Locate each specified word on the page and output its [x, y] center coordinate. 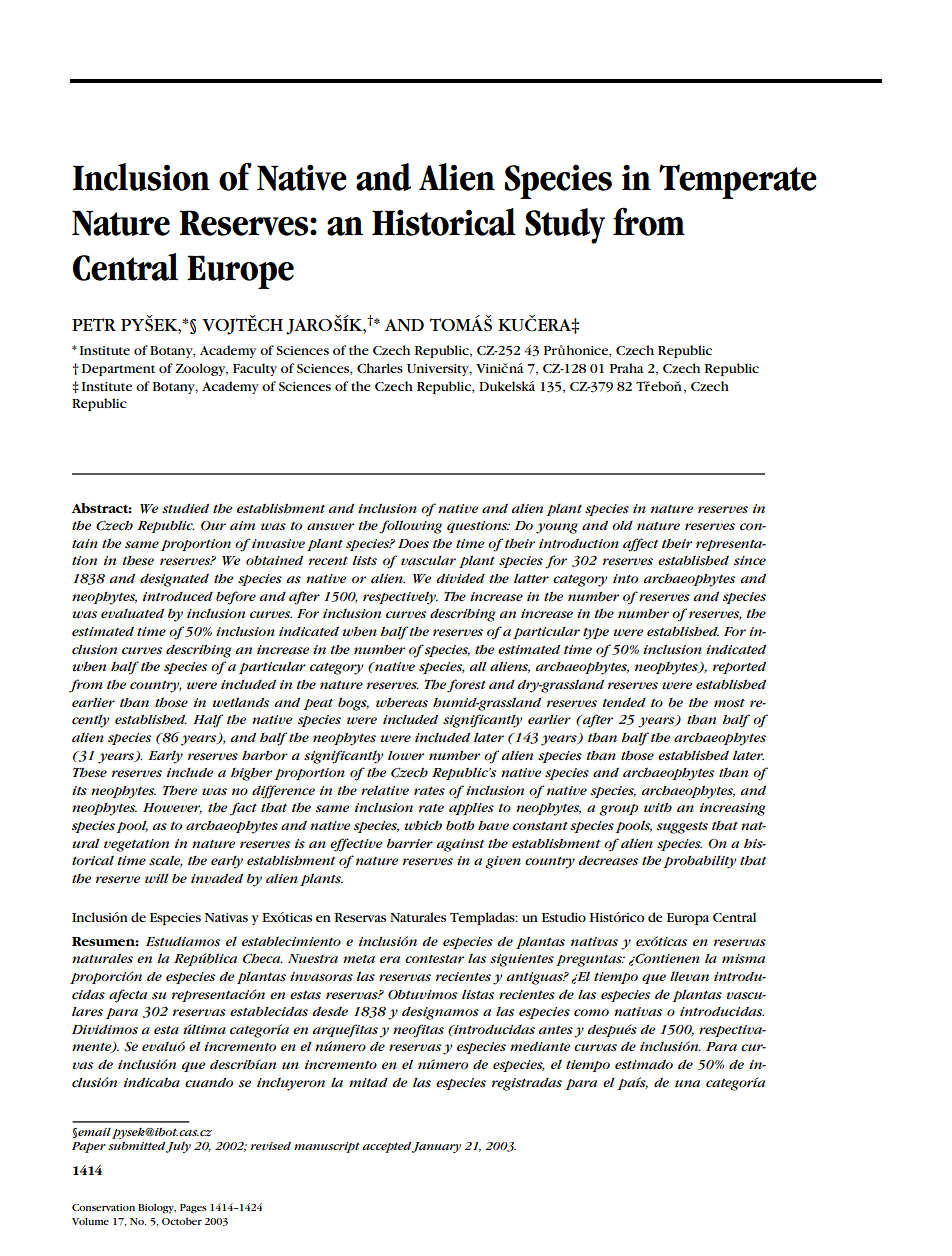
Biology [157, 1208]
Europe [240, 272]
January [436, 1147]
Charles [380, 368]
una [687, 1083]
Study [565, 226]
